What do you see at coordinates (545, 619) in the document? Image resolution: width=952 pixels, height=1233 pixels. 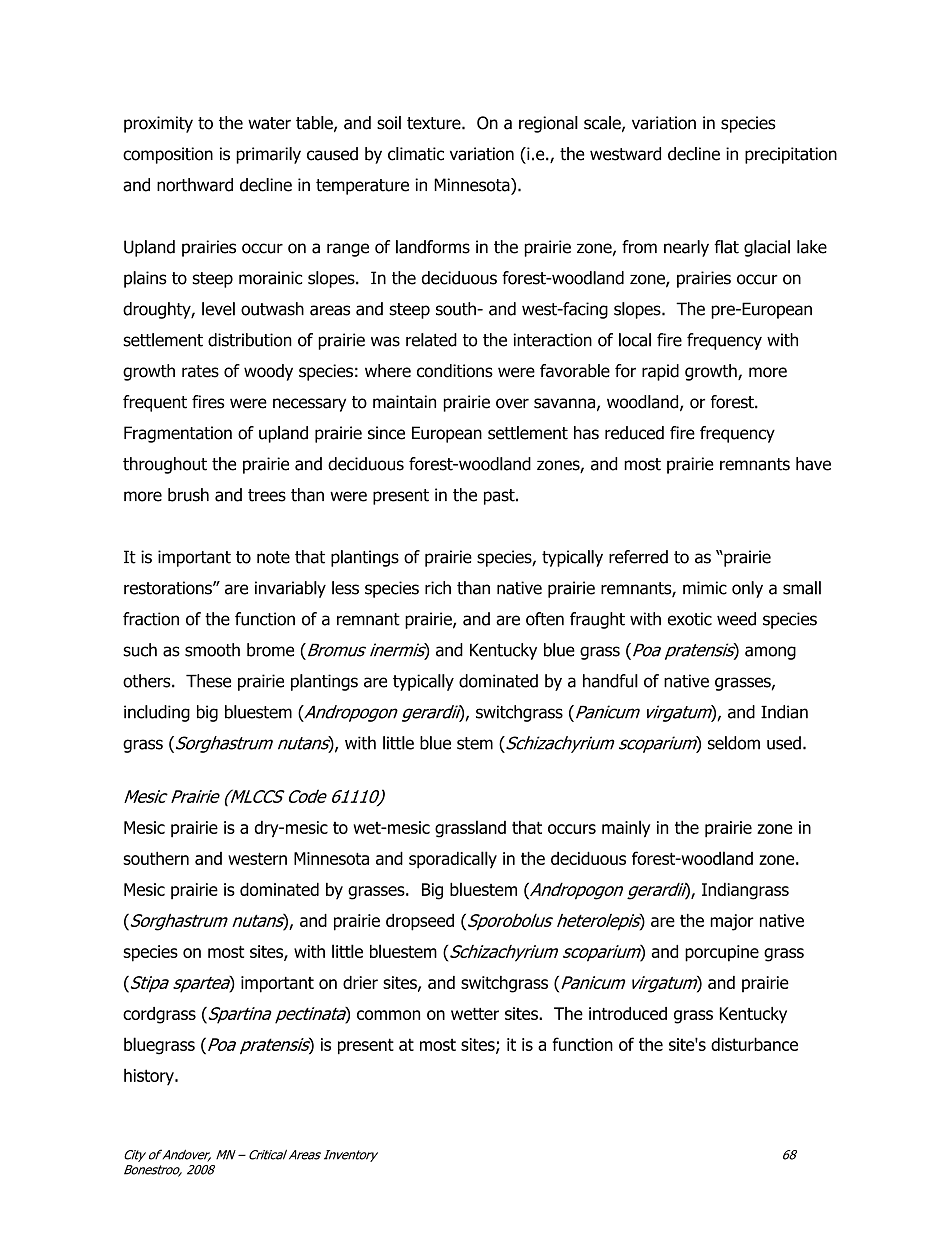 I see `often` at bounding box center [545, 619].
